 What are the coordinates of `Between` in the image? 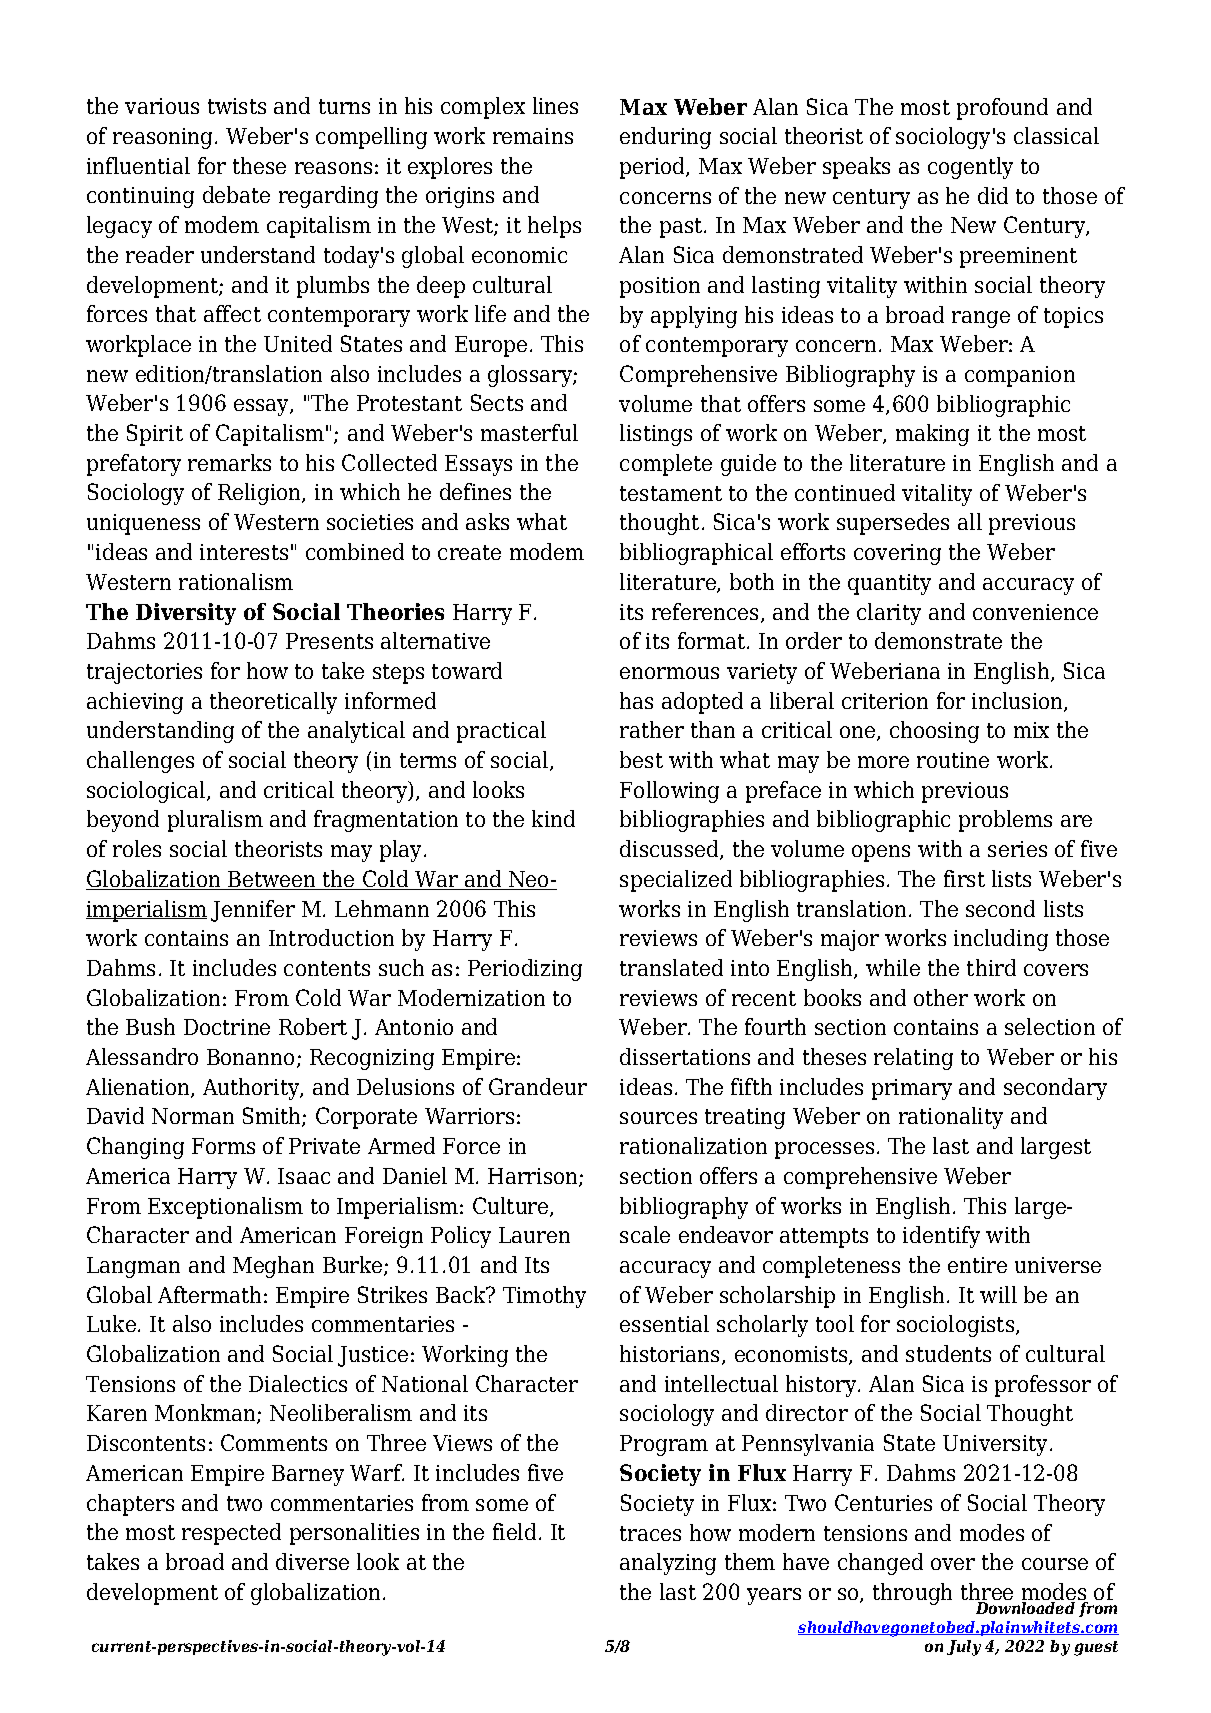 It's located at (272, 880).
